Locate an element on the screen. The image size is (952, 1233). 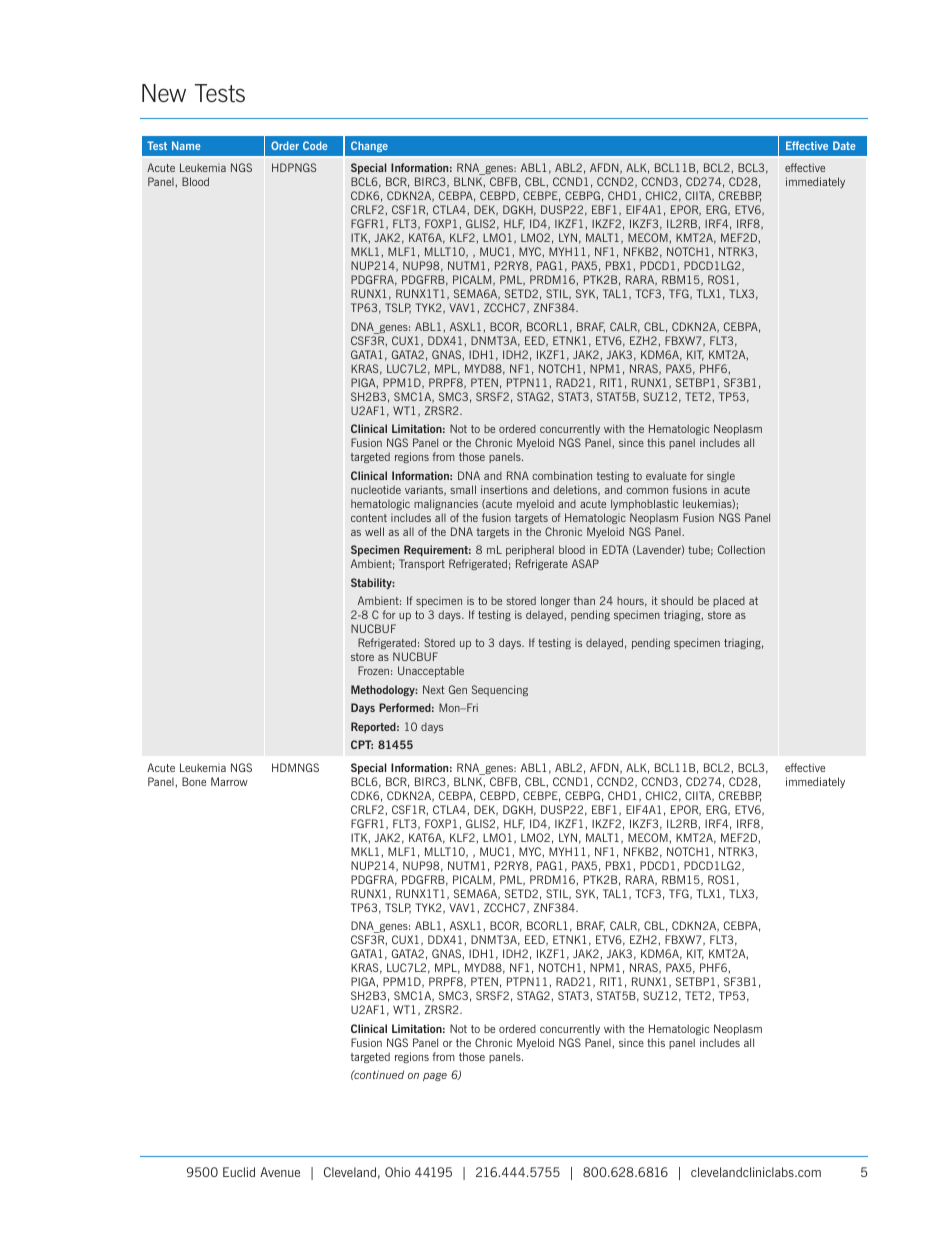
Ohio is located at coordinates (397, 1172).
